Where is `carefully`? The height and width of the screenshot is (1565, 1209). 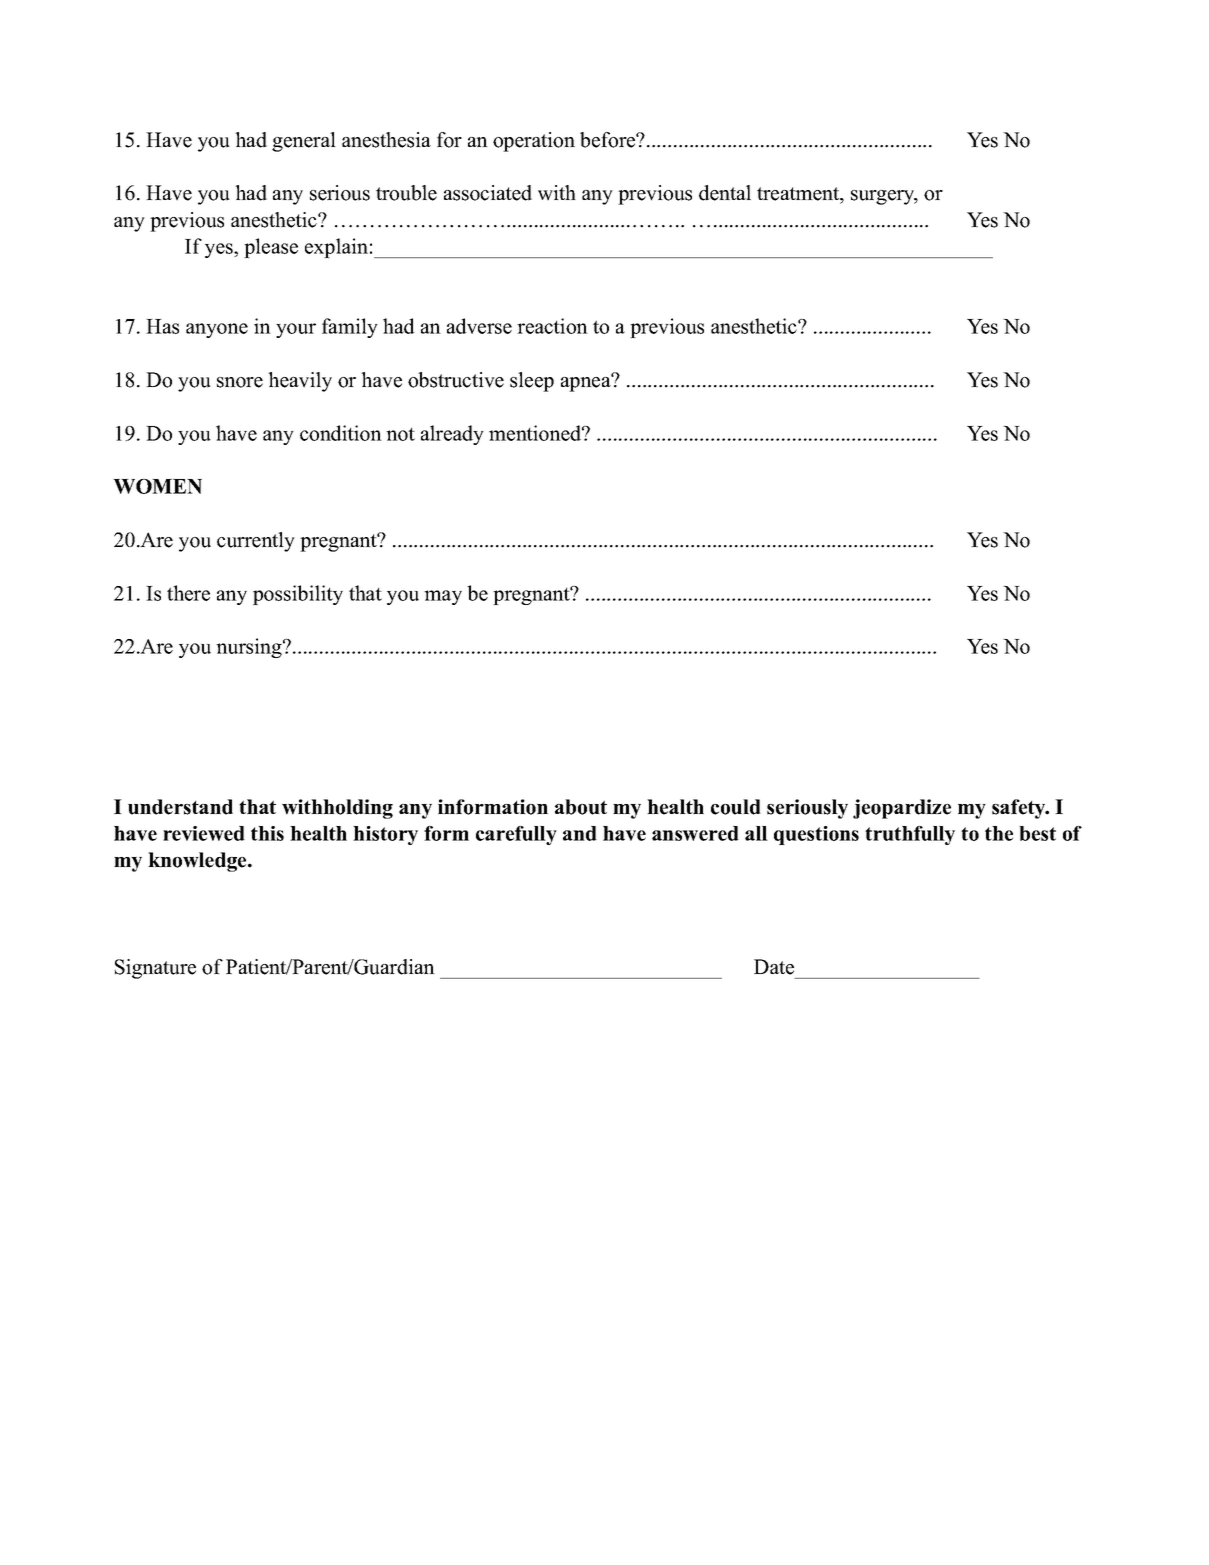 carefully is located at coordinates (516, 835).
